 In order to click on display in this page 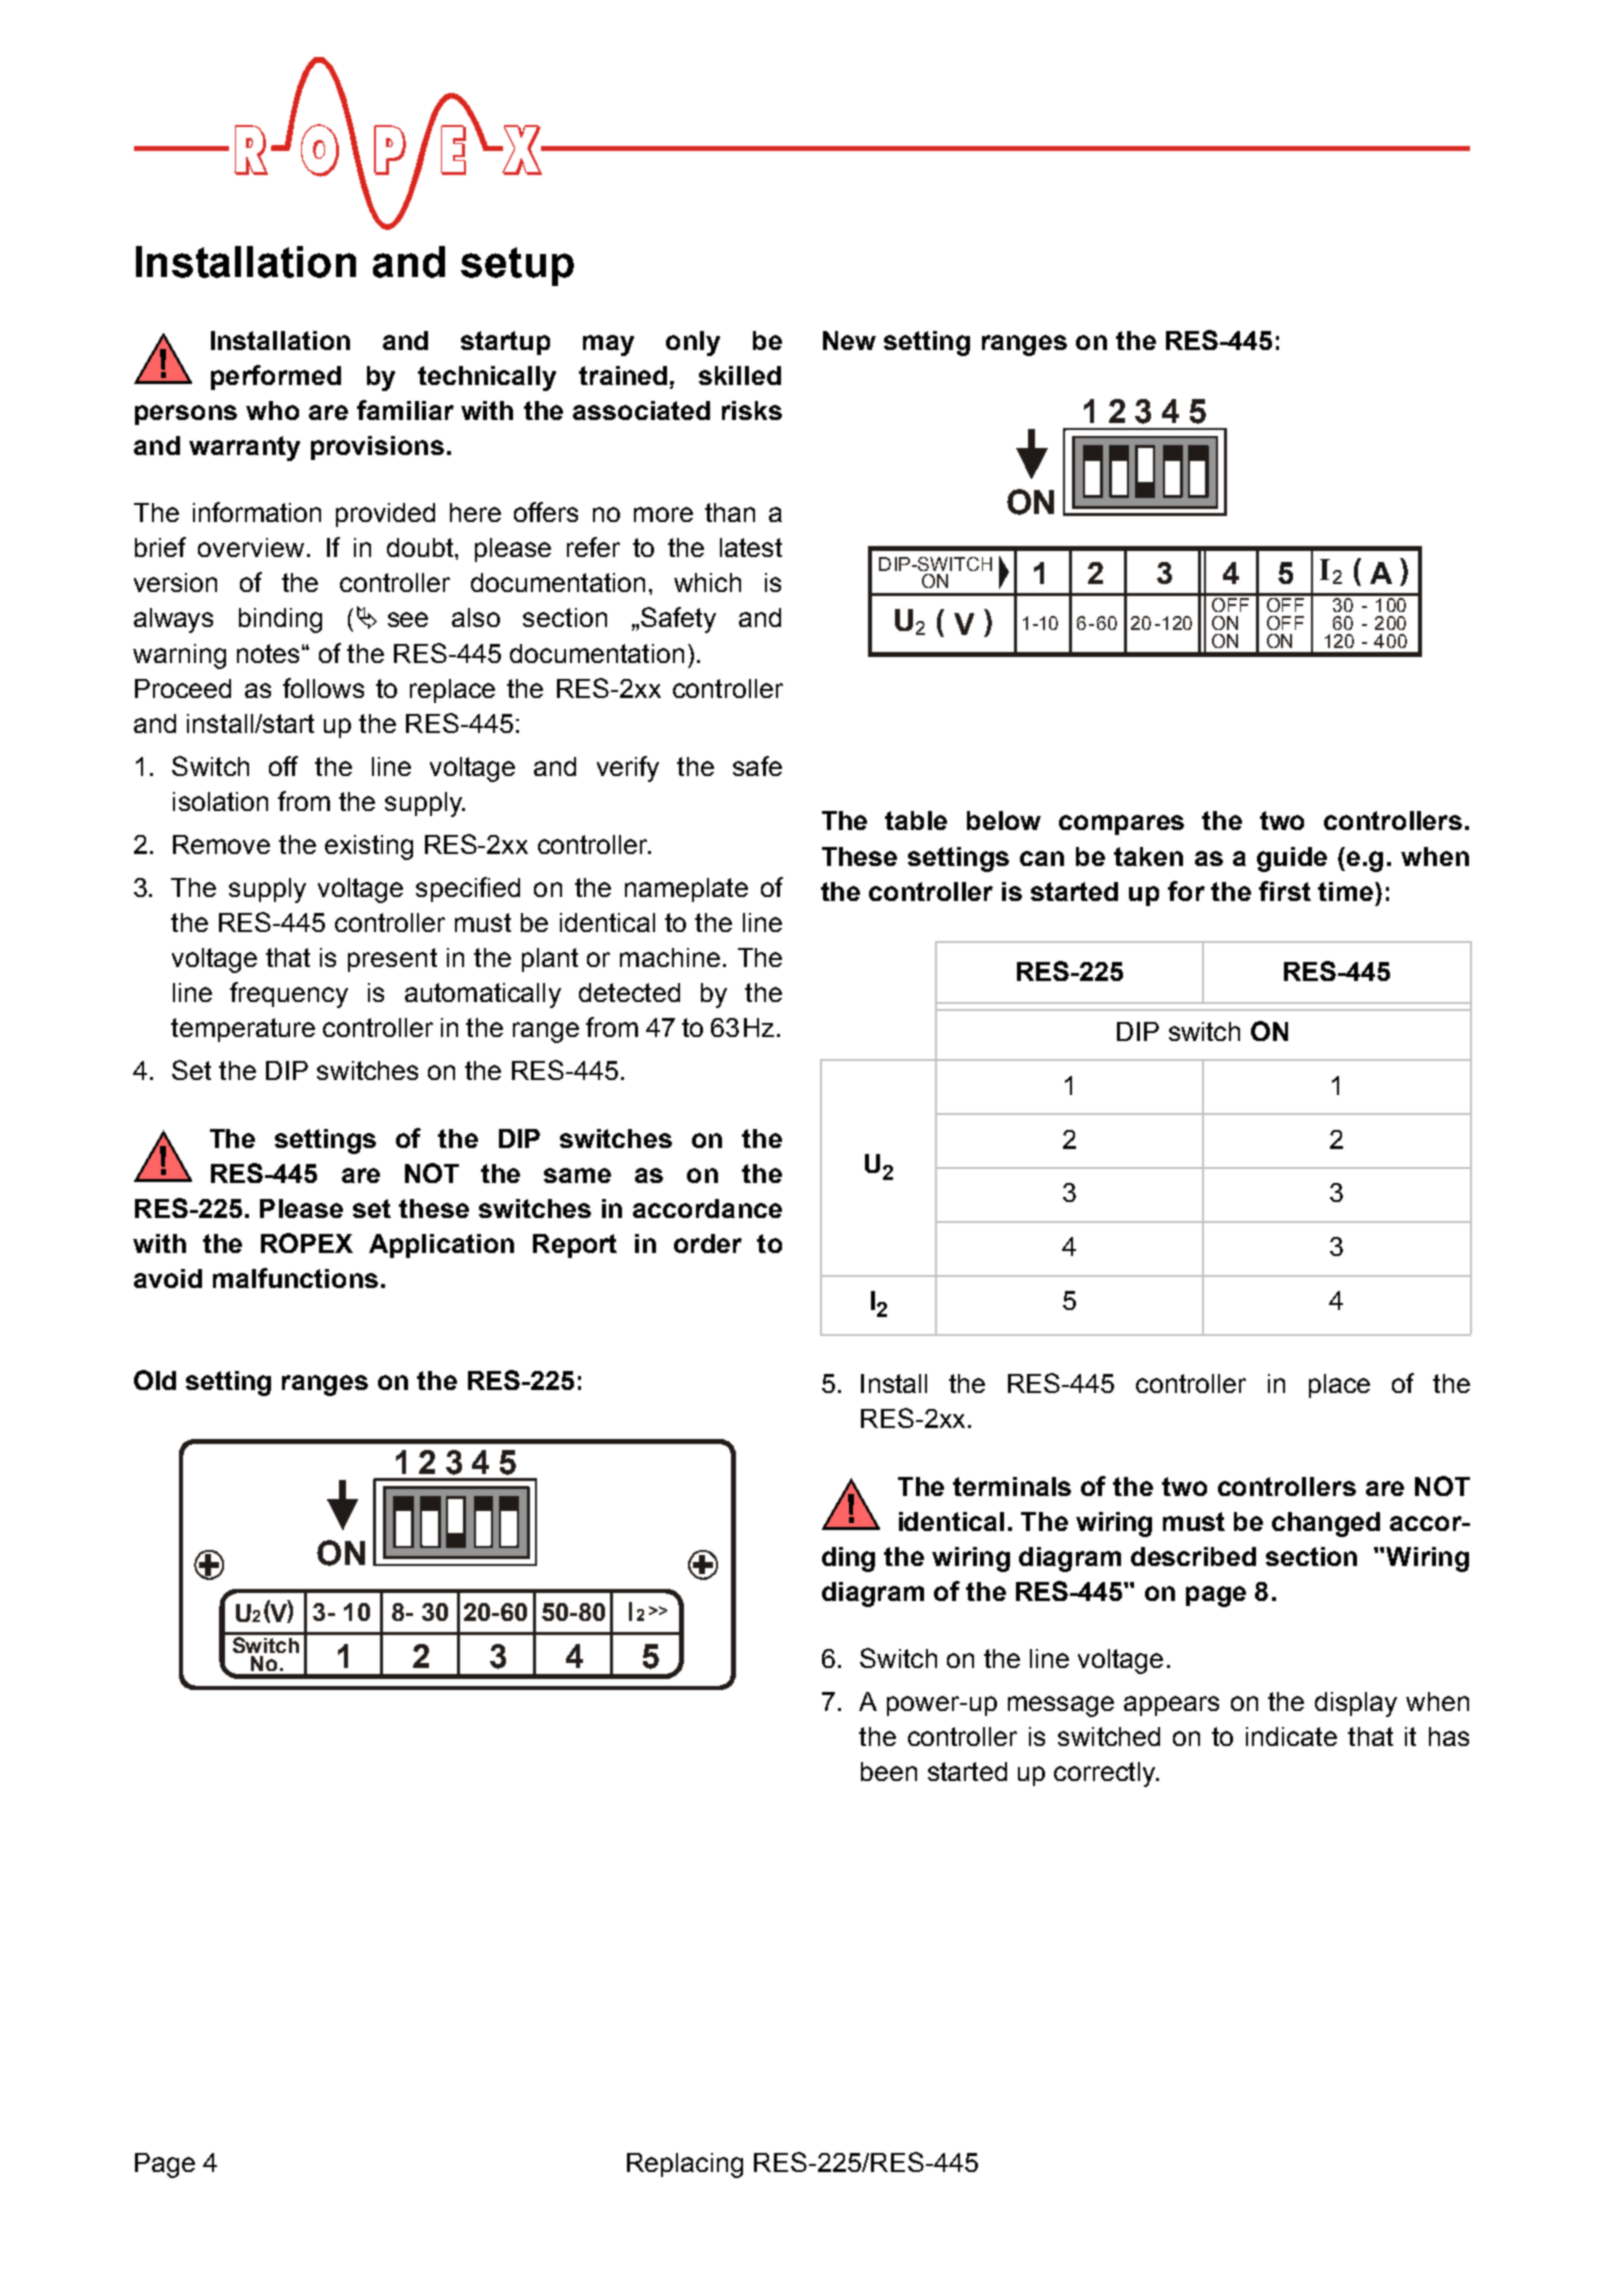, I will do `click(1356, 1704)`.
